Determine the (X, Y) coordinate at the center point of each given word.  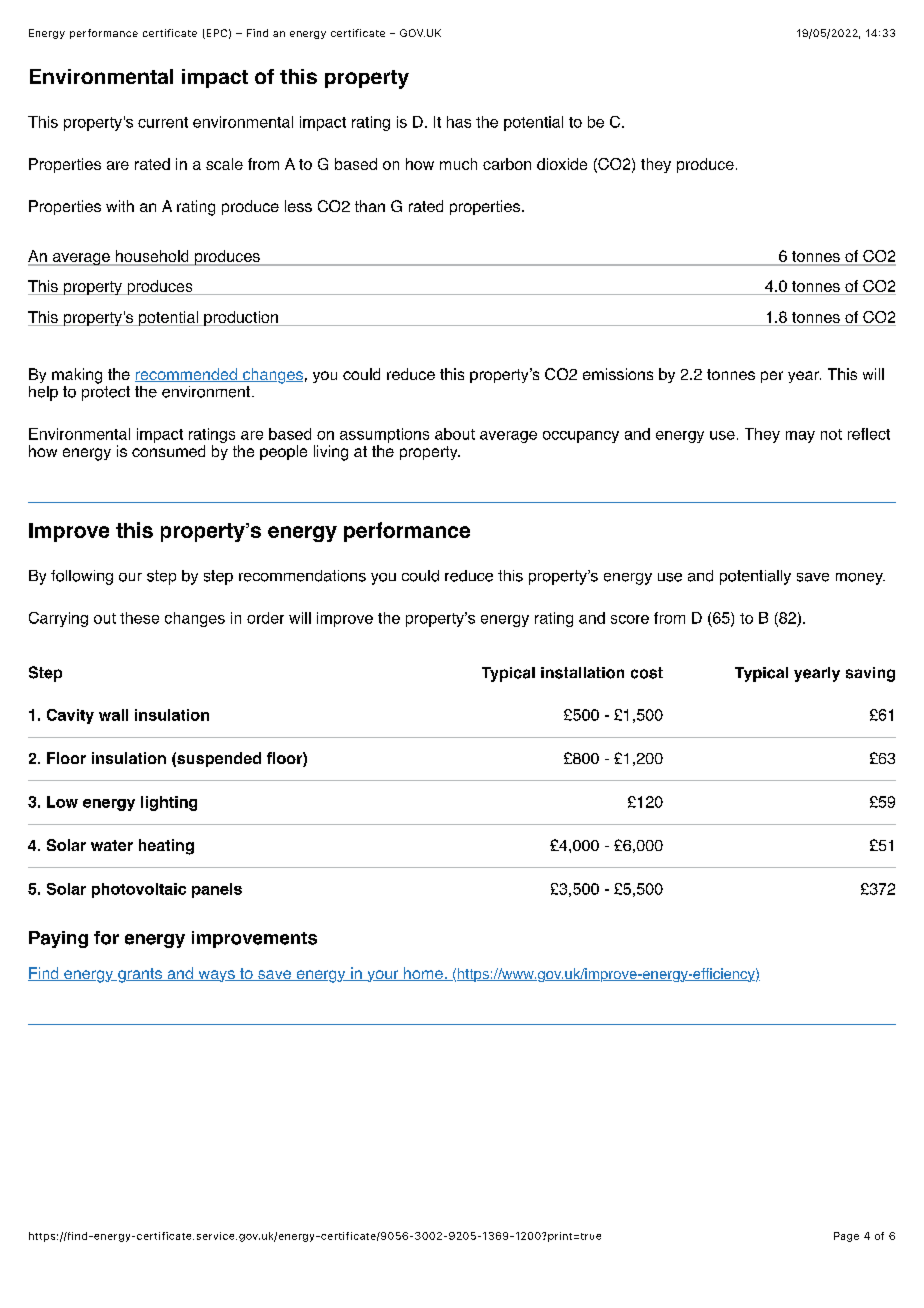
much (458, 164)
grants (140, 975)
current (163, 122)
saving (870, 674)
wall (113, 715)
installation (582, 673)
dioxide (562, 164)
